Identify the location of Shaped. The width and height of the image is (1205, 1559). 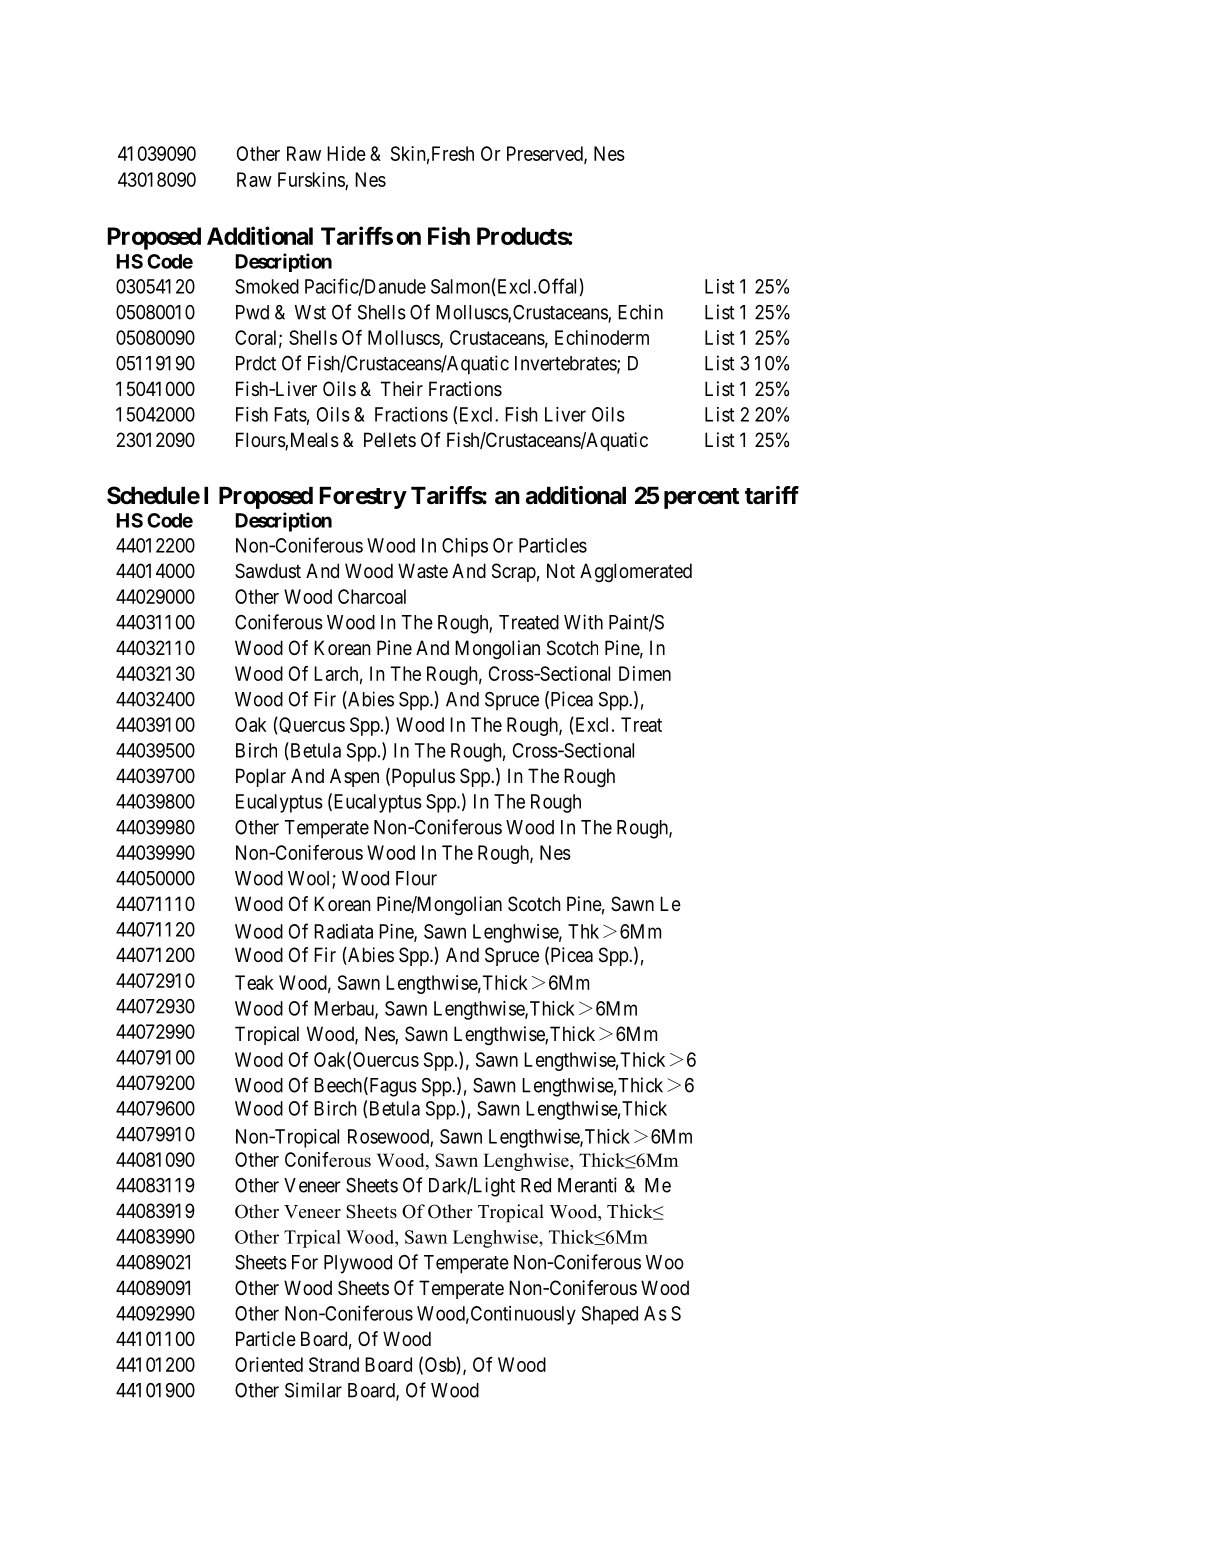
(610, 1315).
